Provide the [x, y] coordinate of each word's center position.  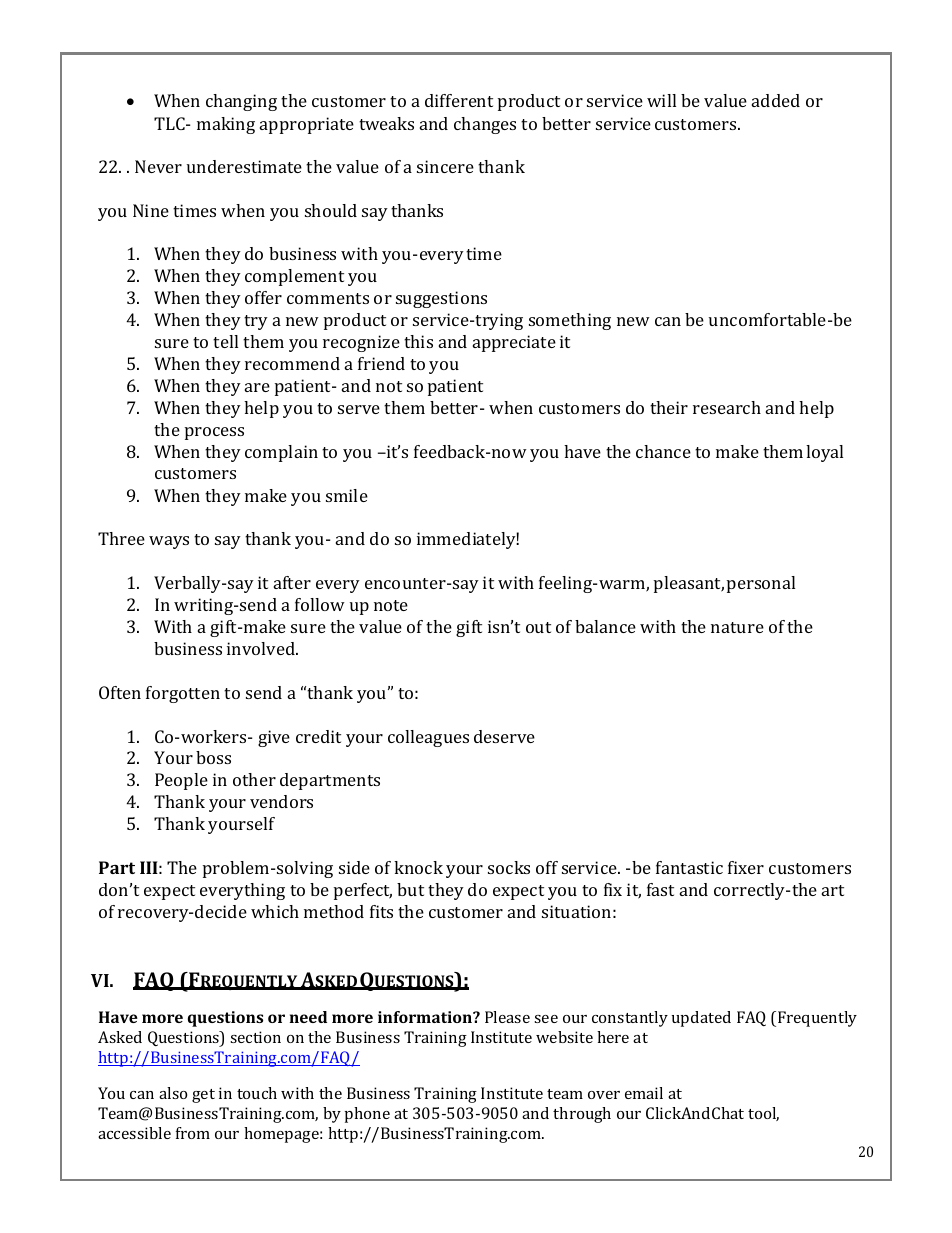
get [203, 1096]
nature [737, 627]
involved [262, 648]
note [391, 605]
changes [485, 125]
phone [367, 1115]
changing [241, 102]
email [644, 1093]
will [661, 100]
